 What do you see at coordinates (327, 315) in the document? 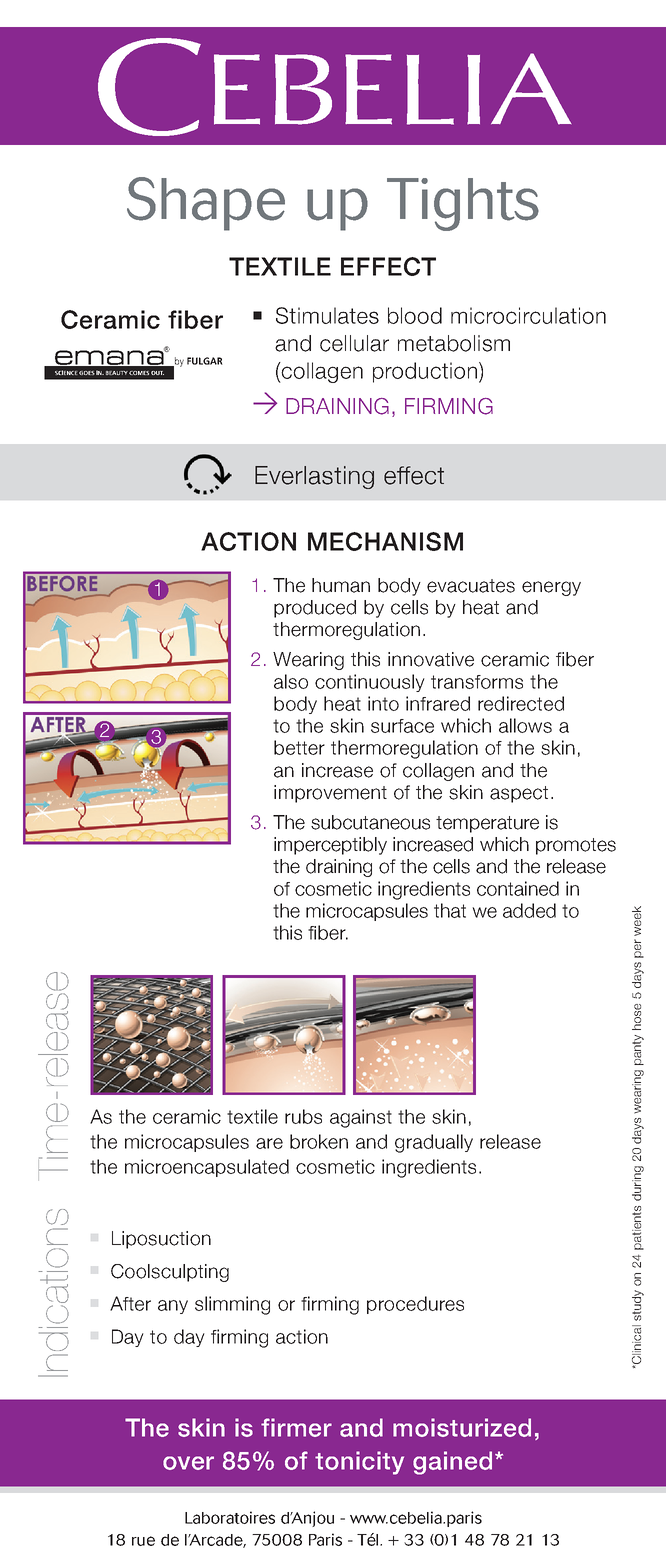
I see `Stimulates` at bounding box center [327, 315].
